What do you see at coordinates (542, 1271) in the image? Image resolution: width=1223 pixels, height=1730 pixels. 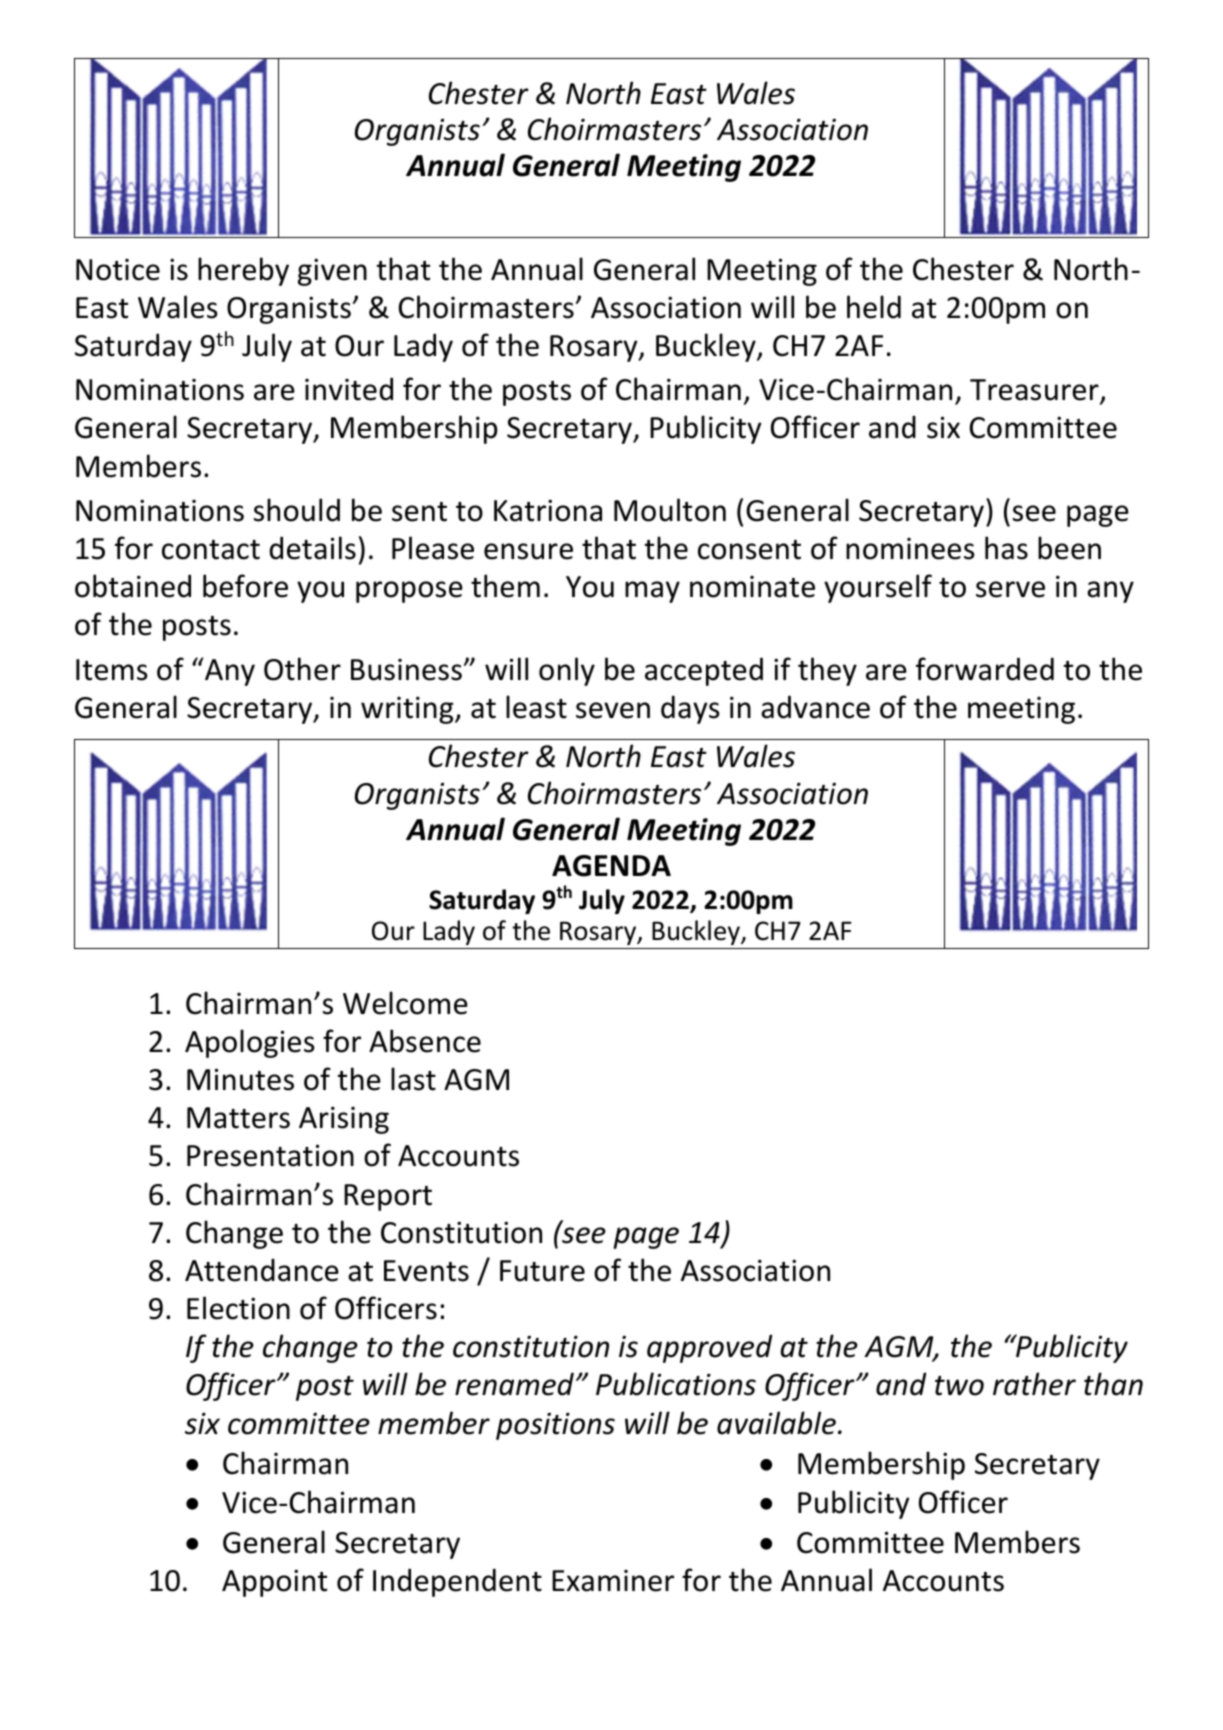 I see `Future` at bounding box center [542, 1271].
